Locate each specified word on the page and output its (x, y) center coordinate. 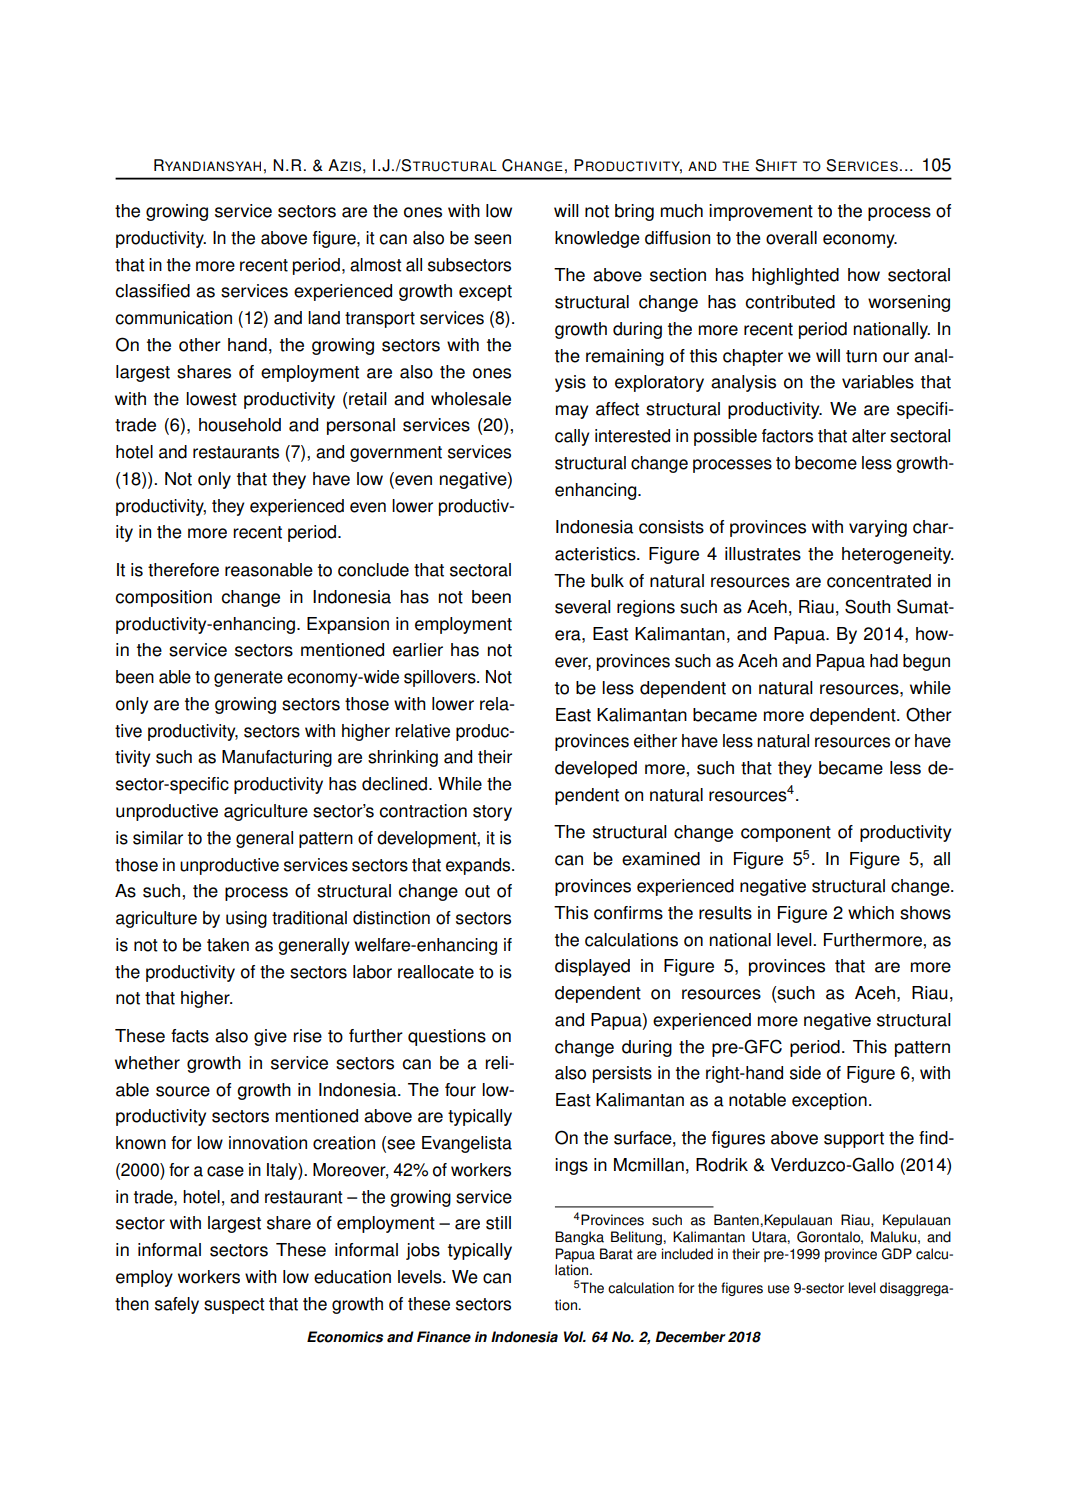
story (492, 813)
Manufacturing (277, 758)
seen (492, 239)
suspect (234, 1306)
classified (152, 291)
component (786, 834)
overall (791, 238)
